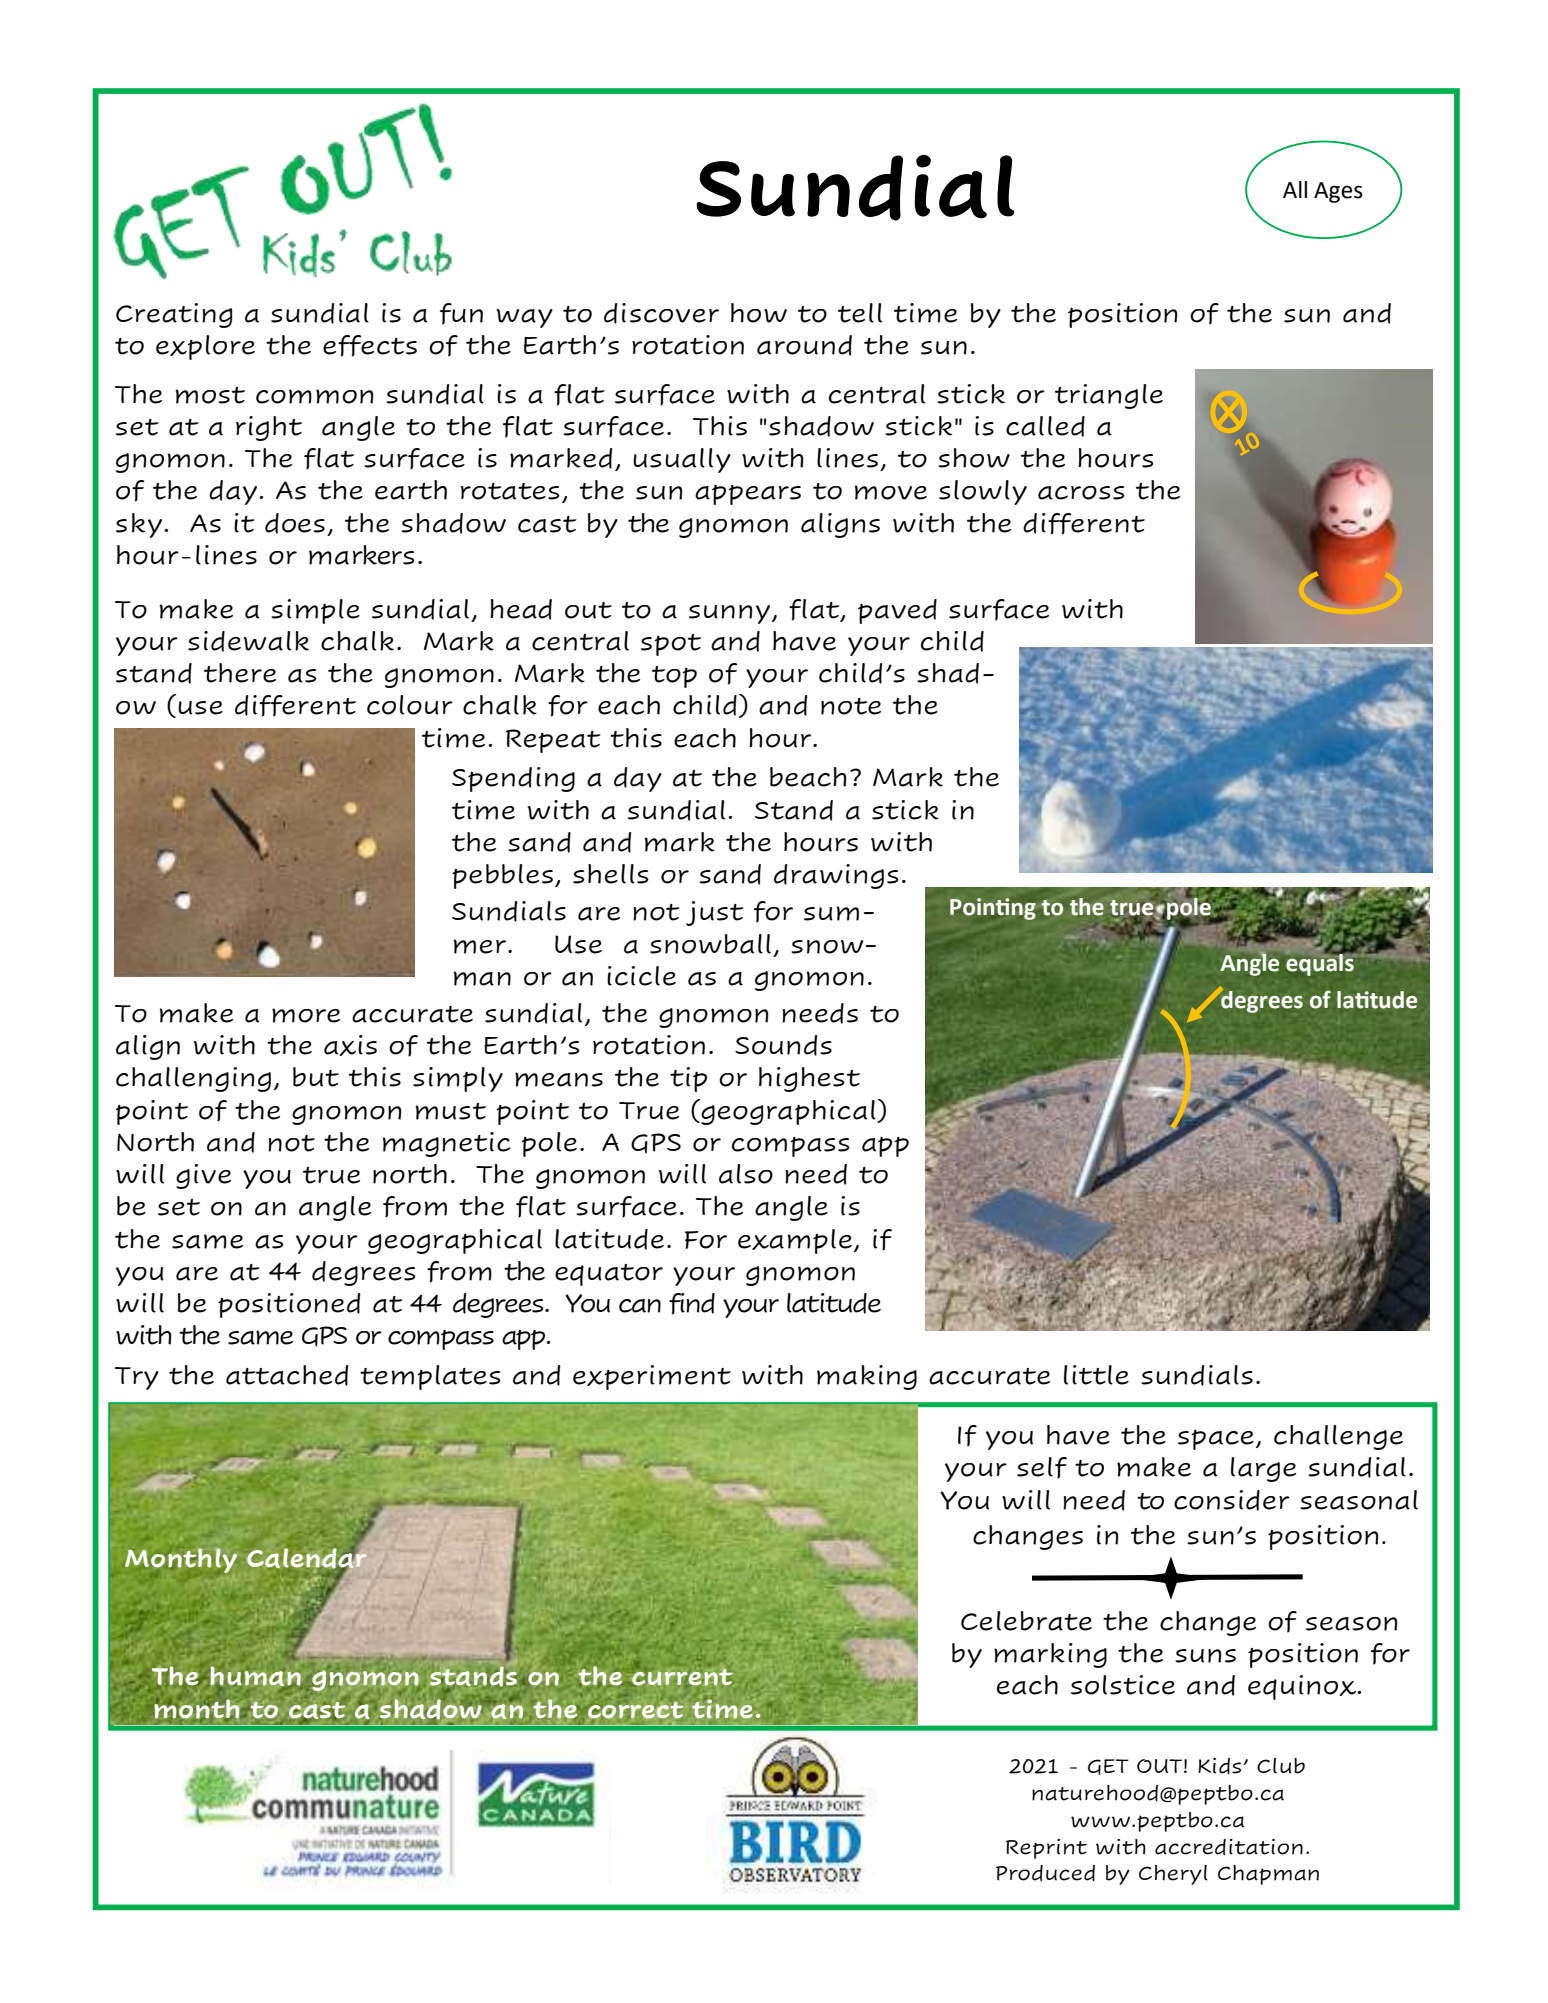 Image resolution: width=1548 pixels, height=2003 pixels. What do you see at coordinates (783, 1045) in the screenshot?
I see `Sounds` at bounding box center [783, 1045].
